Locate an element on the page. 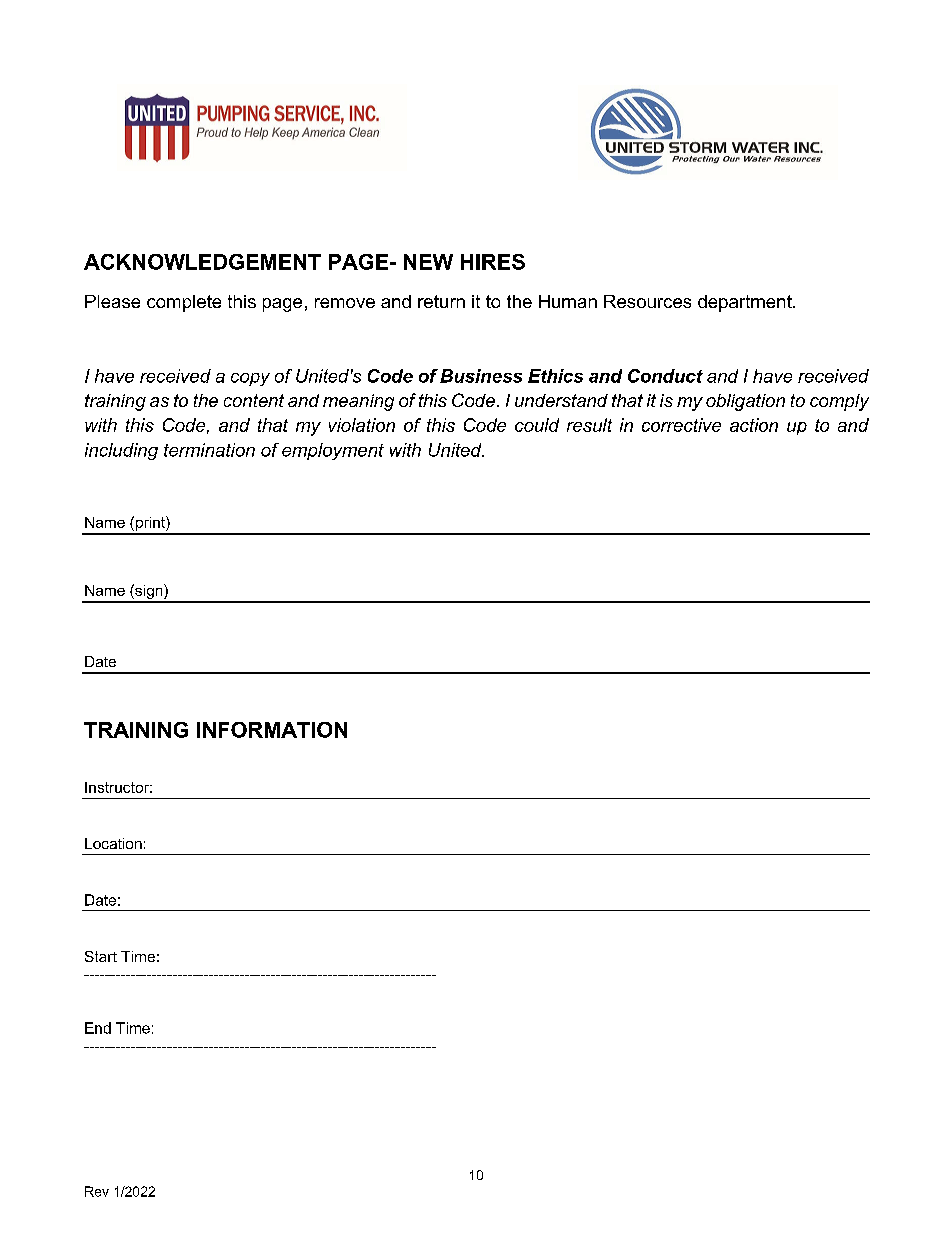  complete is located at coordinates (184, 303).
